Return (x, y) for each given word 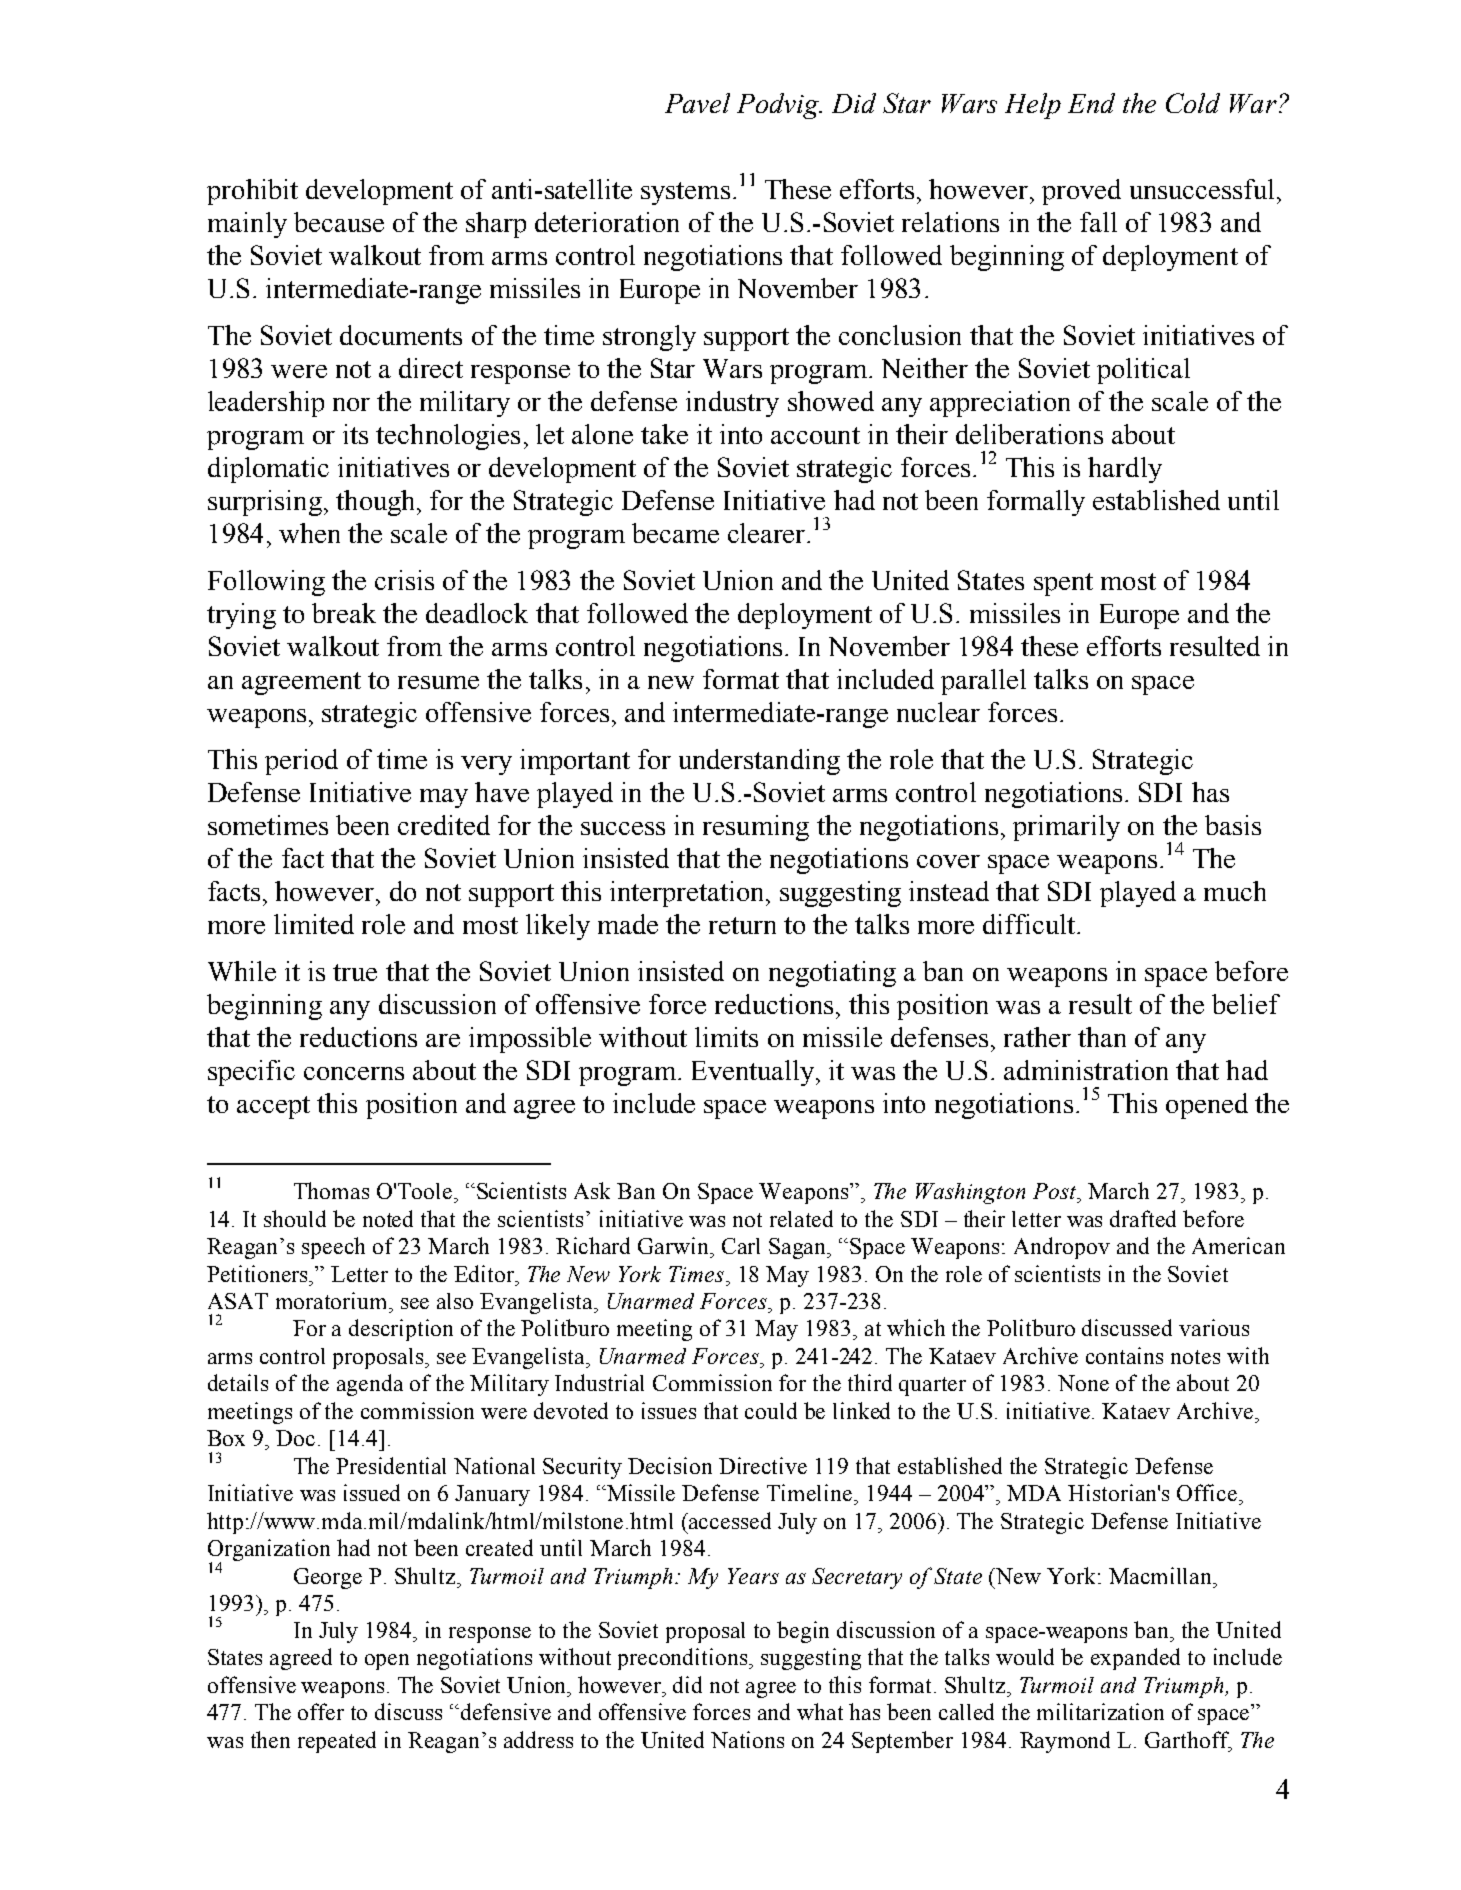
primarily (1066, 828)
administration (1086, 1070)
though (377, 503)
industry (732, 404)
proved (1081, 192)
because (339, 222)
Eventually (754, 1073)
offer (321, 1711)
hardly (1125, 470)
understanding (759, 762)
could (771, 1410)
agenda (370, 1385)
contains (1124, 1355)
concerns (354, 1073)
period (301, 762)
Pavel (697, 103)
